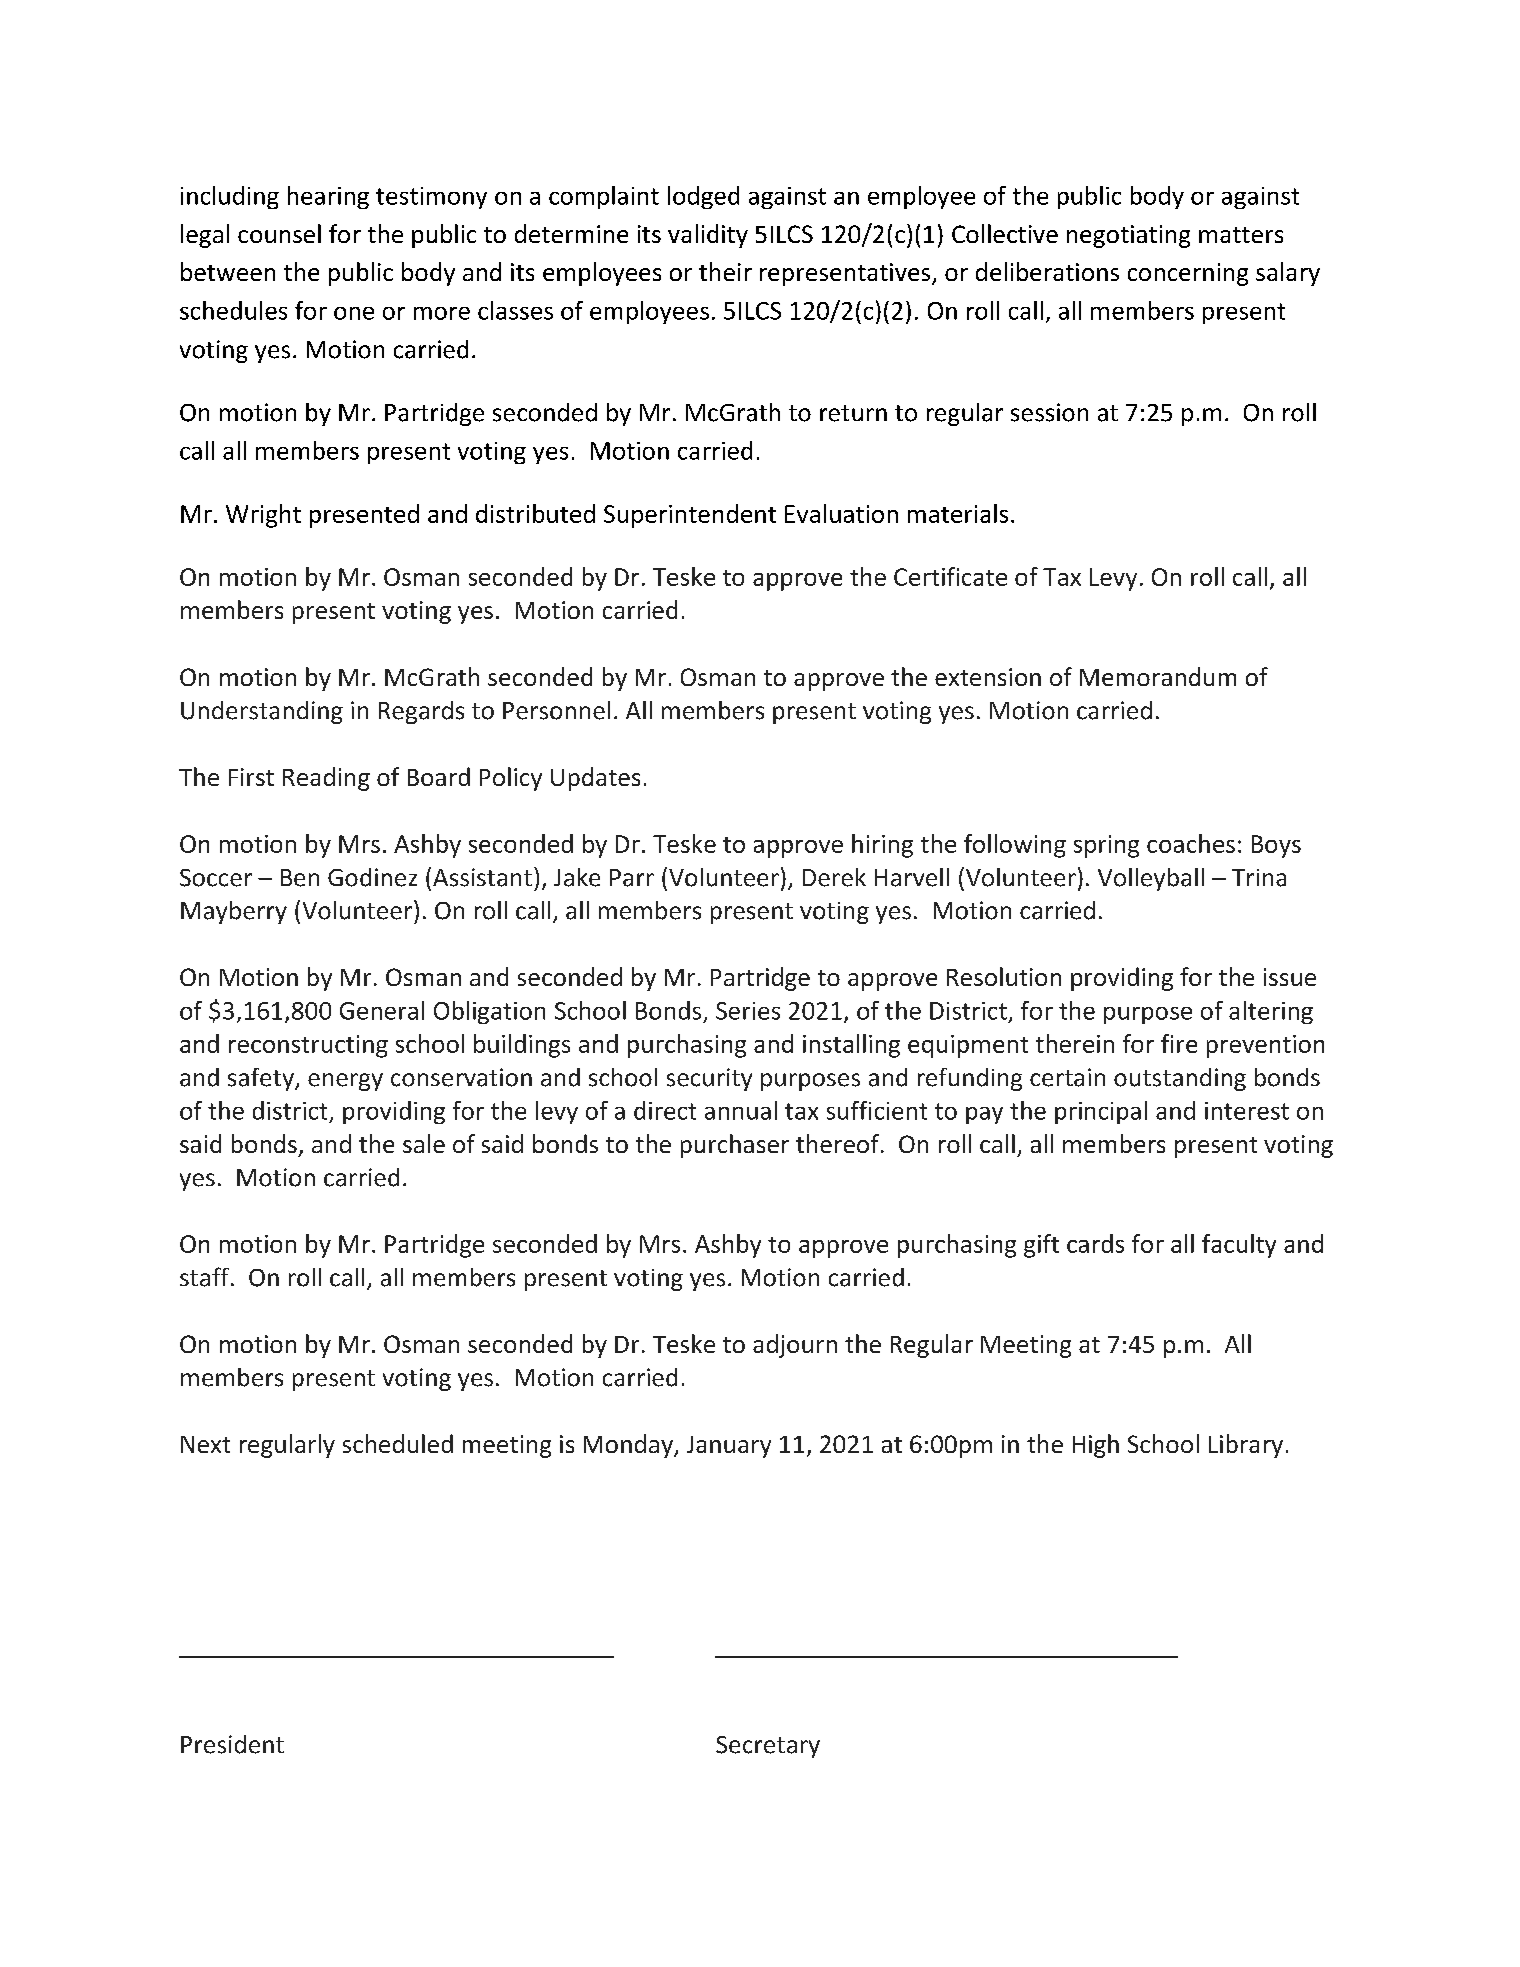 The height and width of the screenshot is (1967, 1520). Describe the element at coordinates (424, 1143) in the screenshot. I see `sale` at that location.
